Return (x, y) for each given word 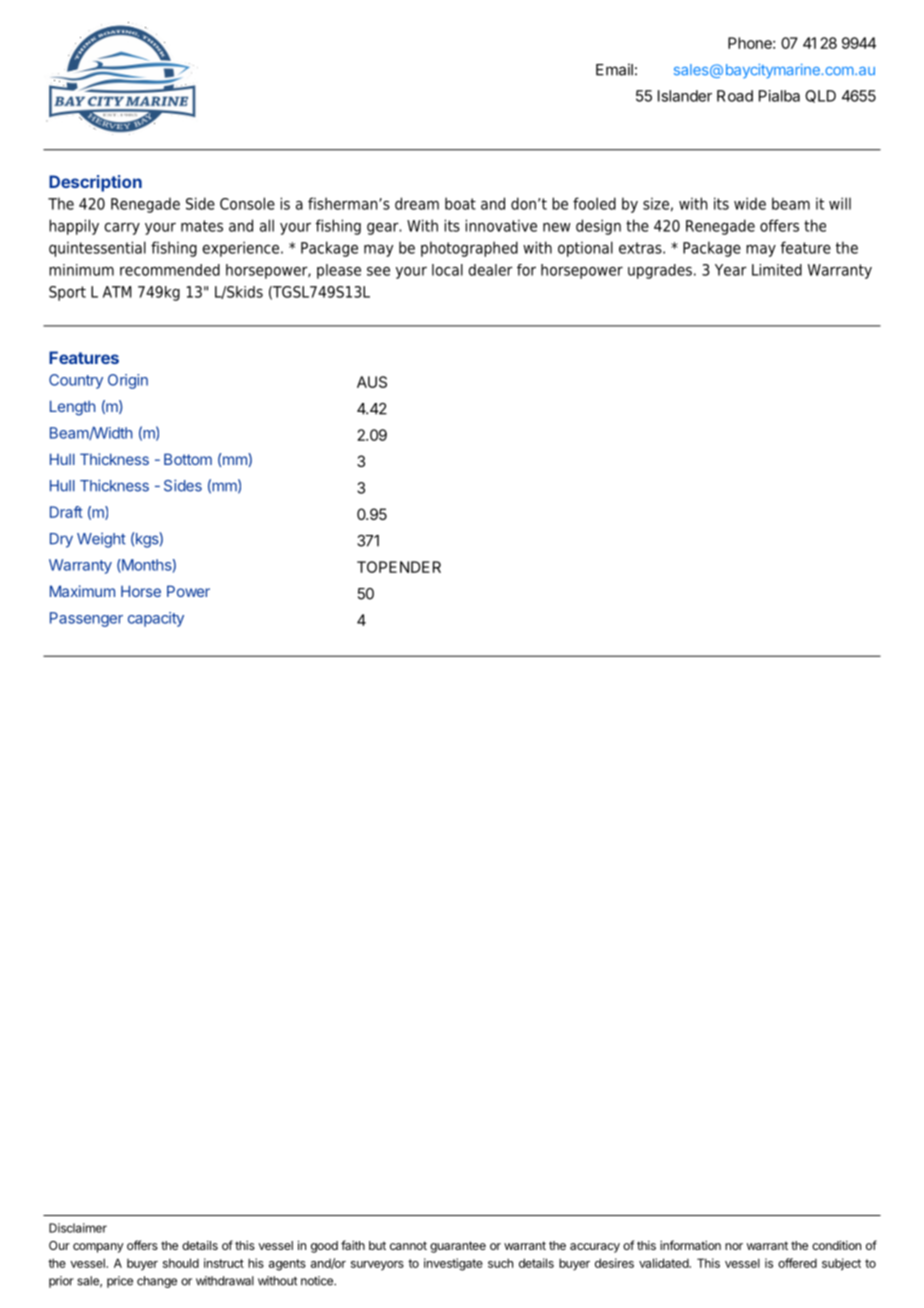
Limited (777, 270)
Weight (101, 540)
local (447, 270)
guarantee (458, 1247)
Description (95, 183)
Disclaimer (78, 1228)
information (690, 1245)
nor (734, 1246)
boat (460, 203)
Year (731, 270)
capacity (156, 619)
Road (735, 96)
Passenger (86, 619)
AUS (372, 382)
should (181, 1263)
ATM (117, 292)
